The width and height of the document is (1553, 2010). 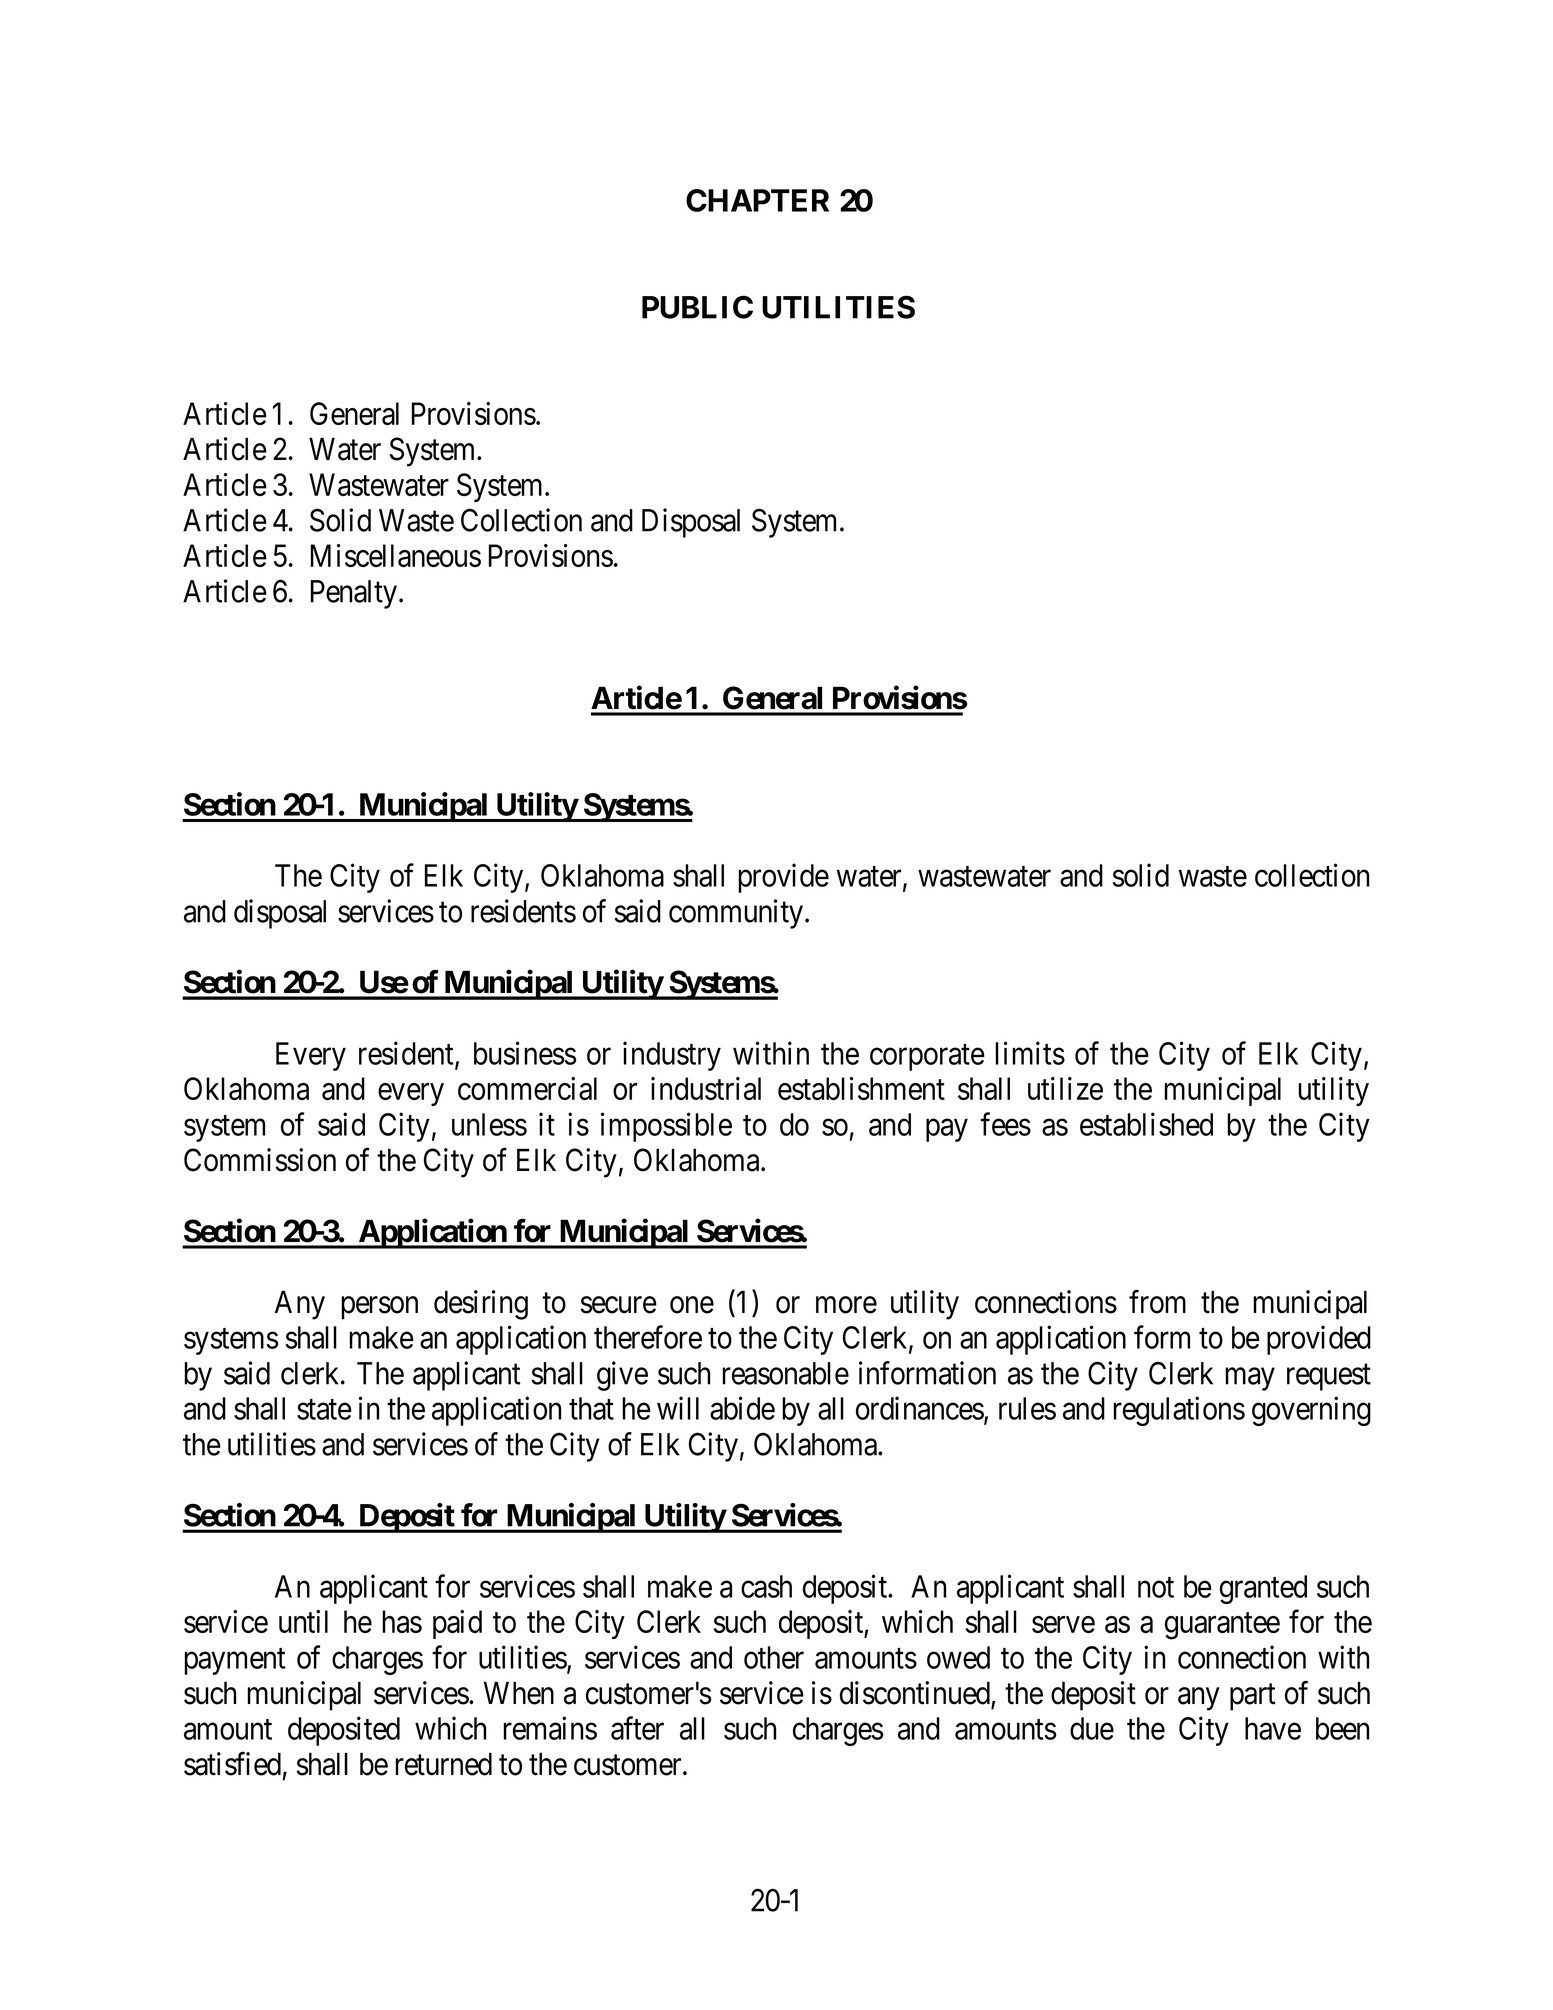 I want to click on PUBLIC, so click(x=697, y=307).
